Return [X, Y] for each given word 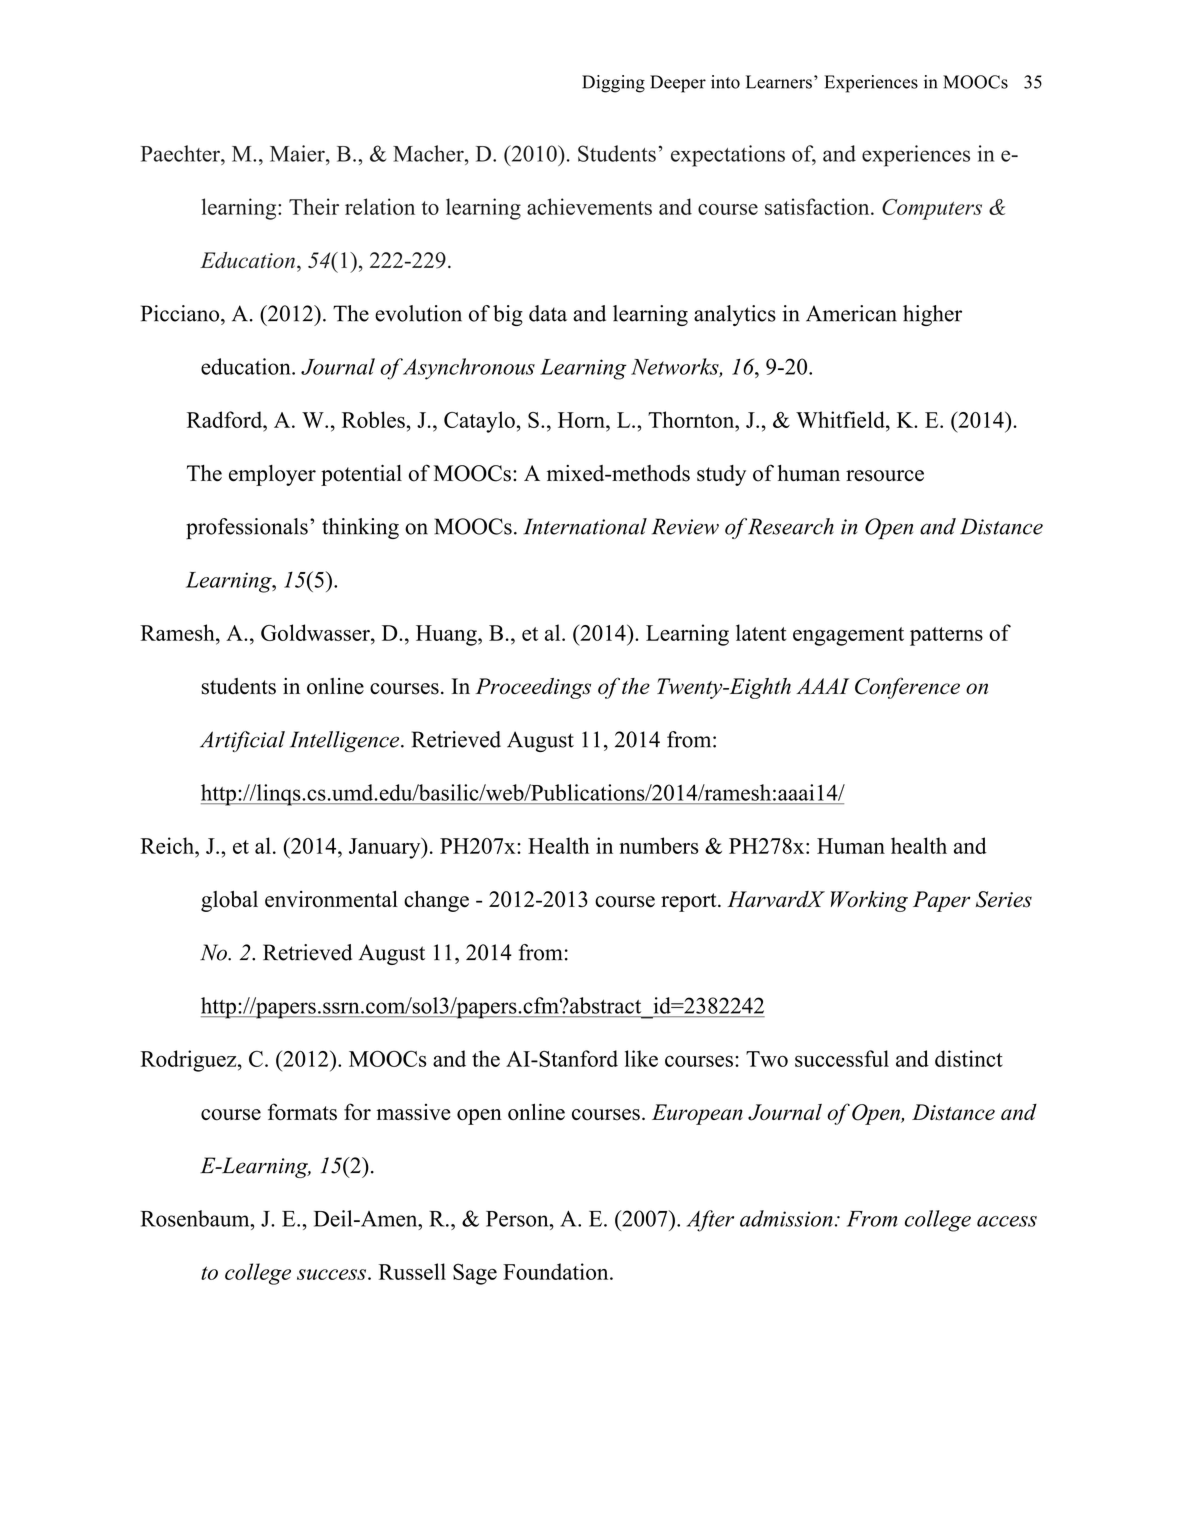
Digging [613, 84]
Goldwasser [316, 632]
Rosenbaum [196, 1218]
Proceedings [533, 688]
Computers [932, 209]
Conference [907, 688]
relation [380, 206]
